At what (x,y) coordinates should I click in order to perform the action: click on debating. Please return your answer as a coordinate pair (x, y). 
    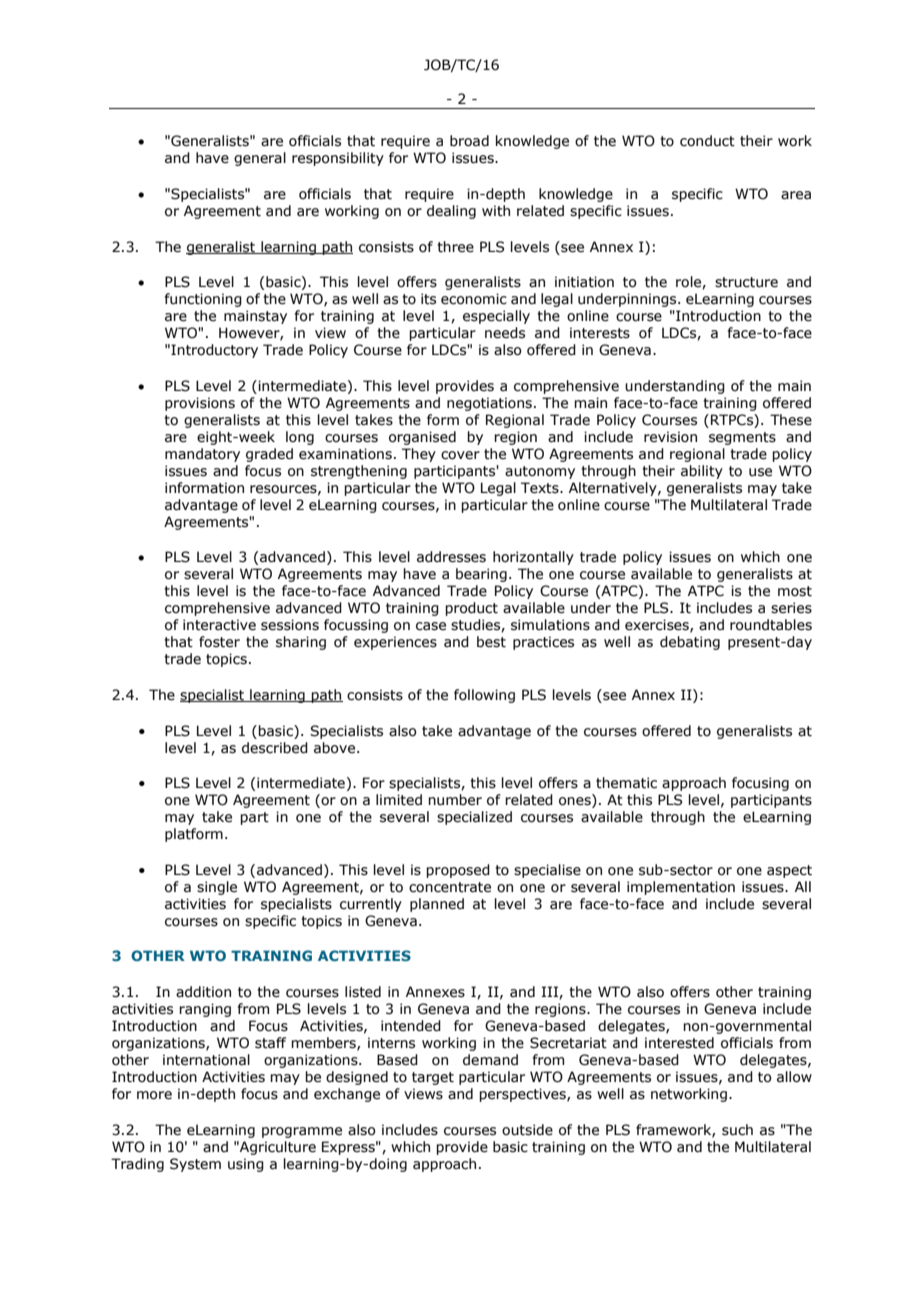
    Looking at the image, I should click on (690, 643).
